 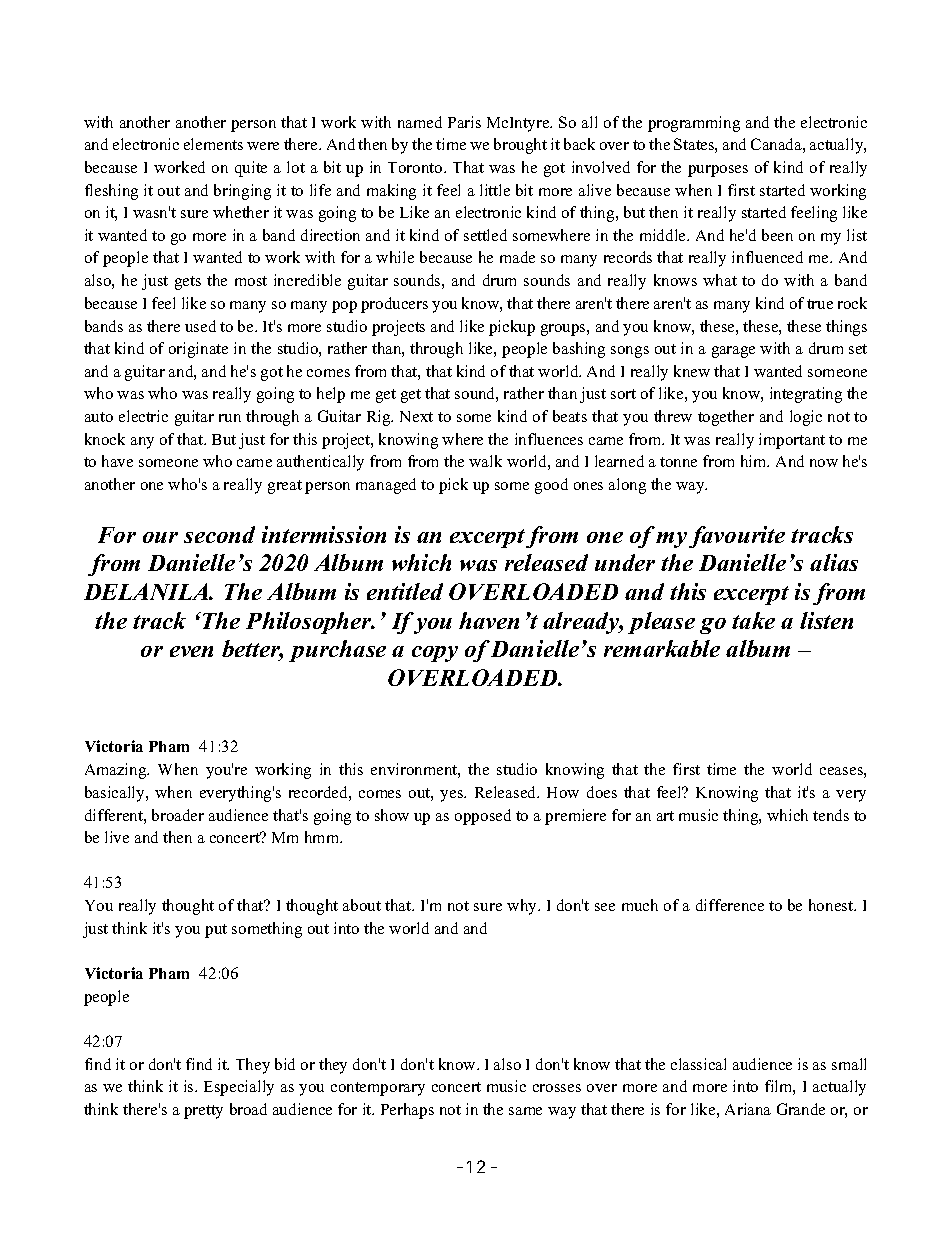 I want to click on brought, so click(x=520, y=146).
